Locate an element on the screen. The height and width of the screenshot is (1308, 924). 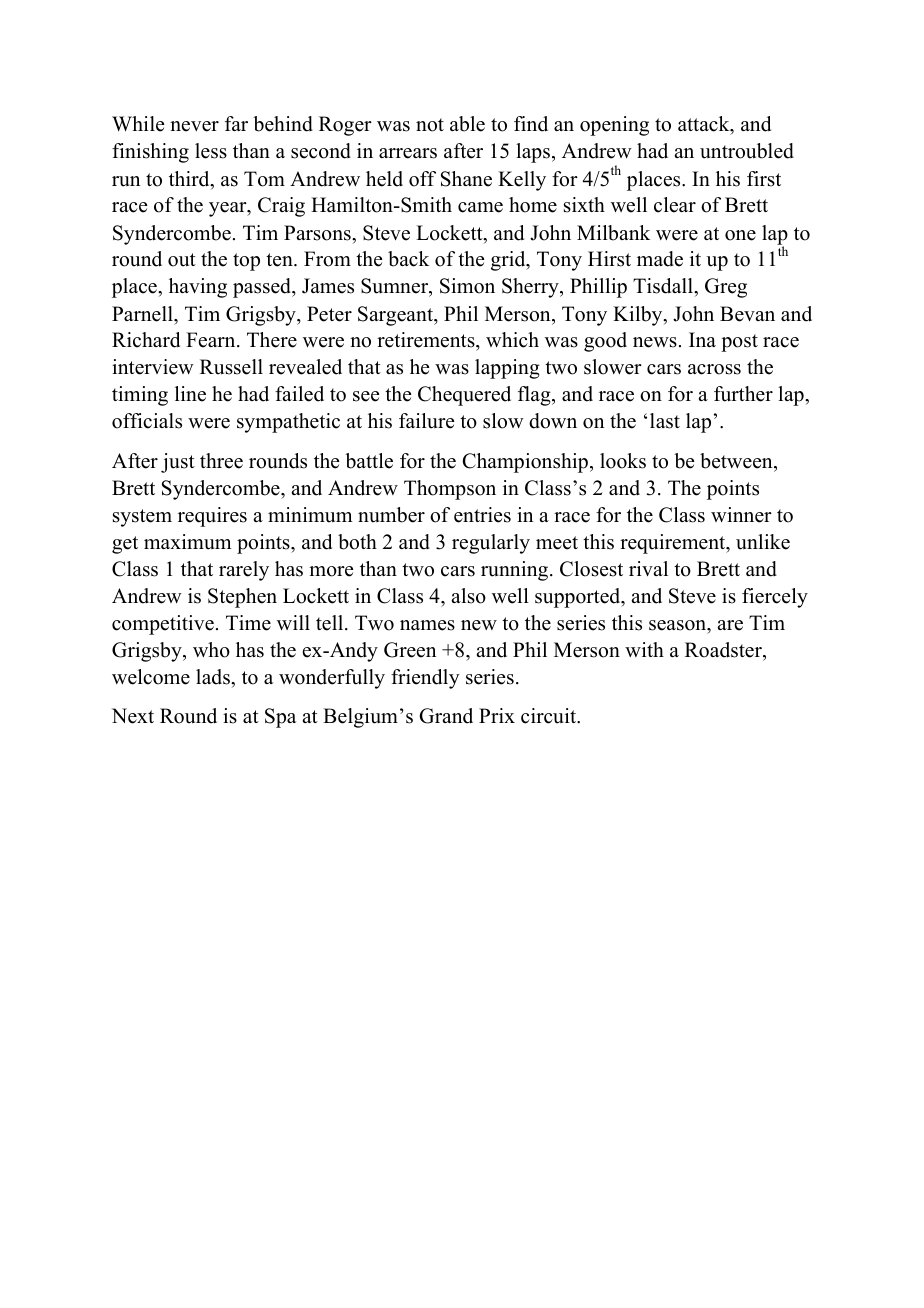
back is located at coordinates (408, 259).
